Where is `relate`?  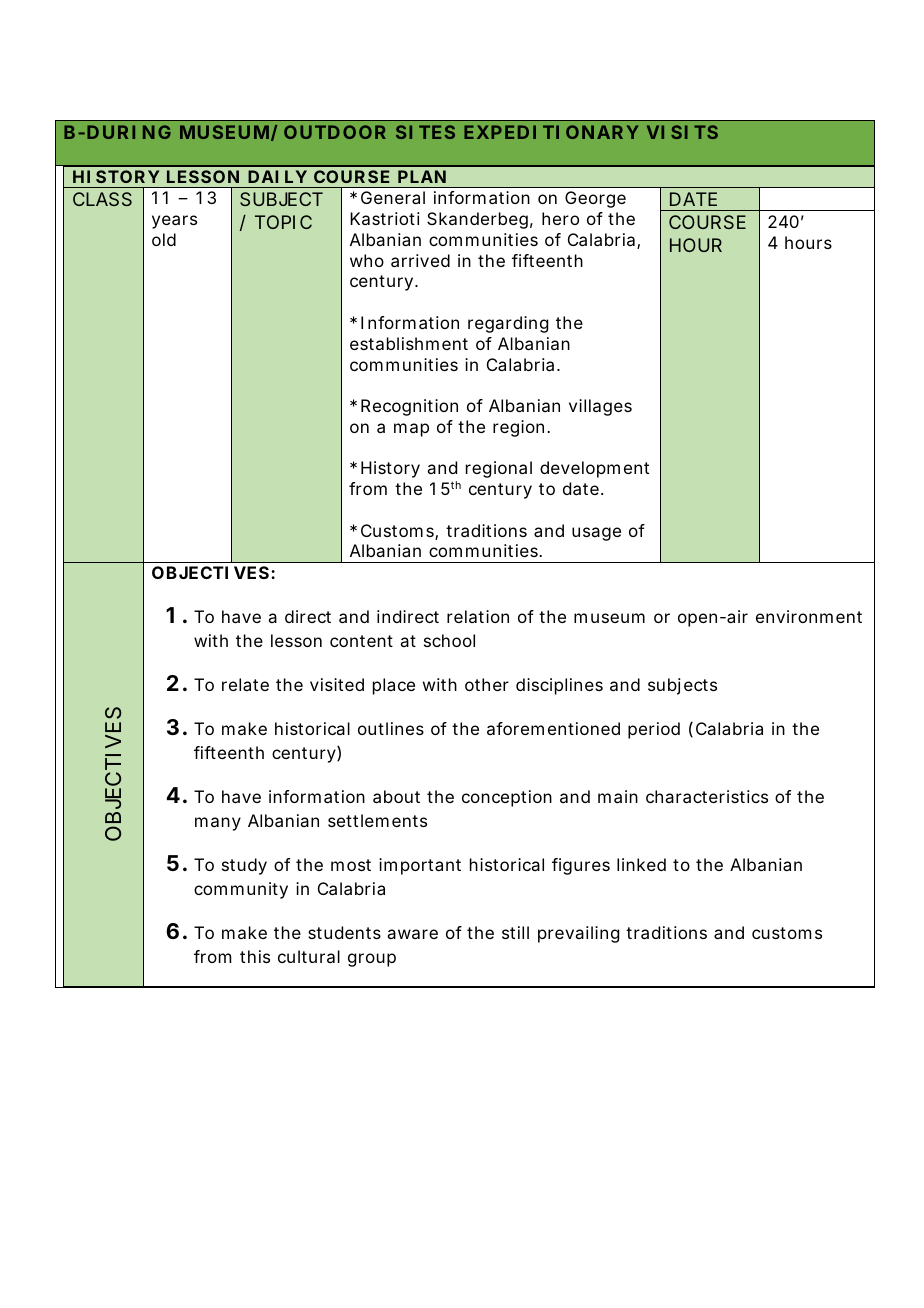
relate is located at coordinates (245, 684).
